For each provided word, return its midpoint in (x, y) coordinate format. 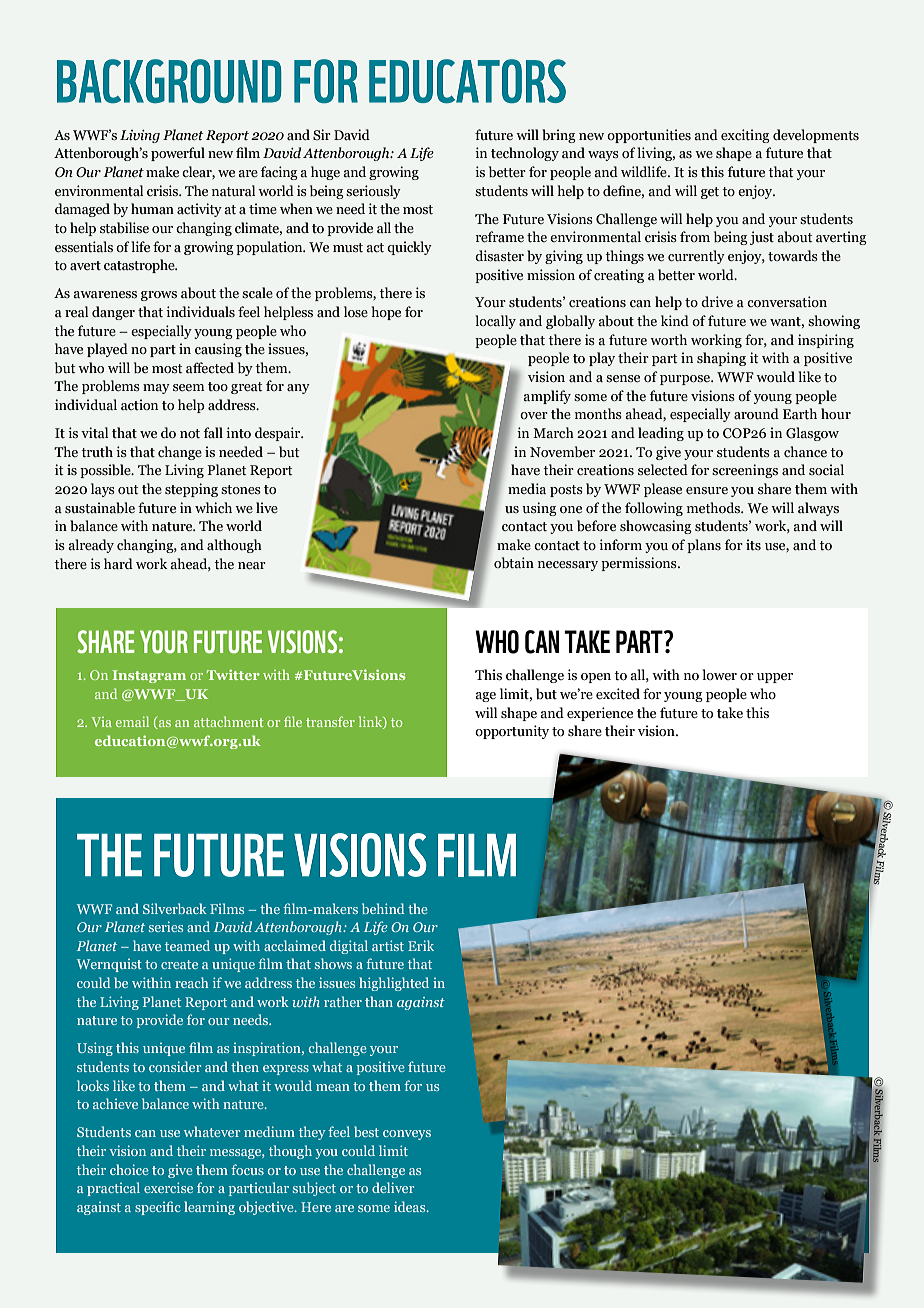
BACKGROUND (169, 81)
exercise (168, 1187)
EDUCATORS (467, 81)
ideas (411, 1206)
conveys (407, 1135)
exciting (745, 136)
